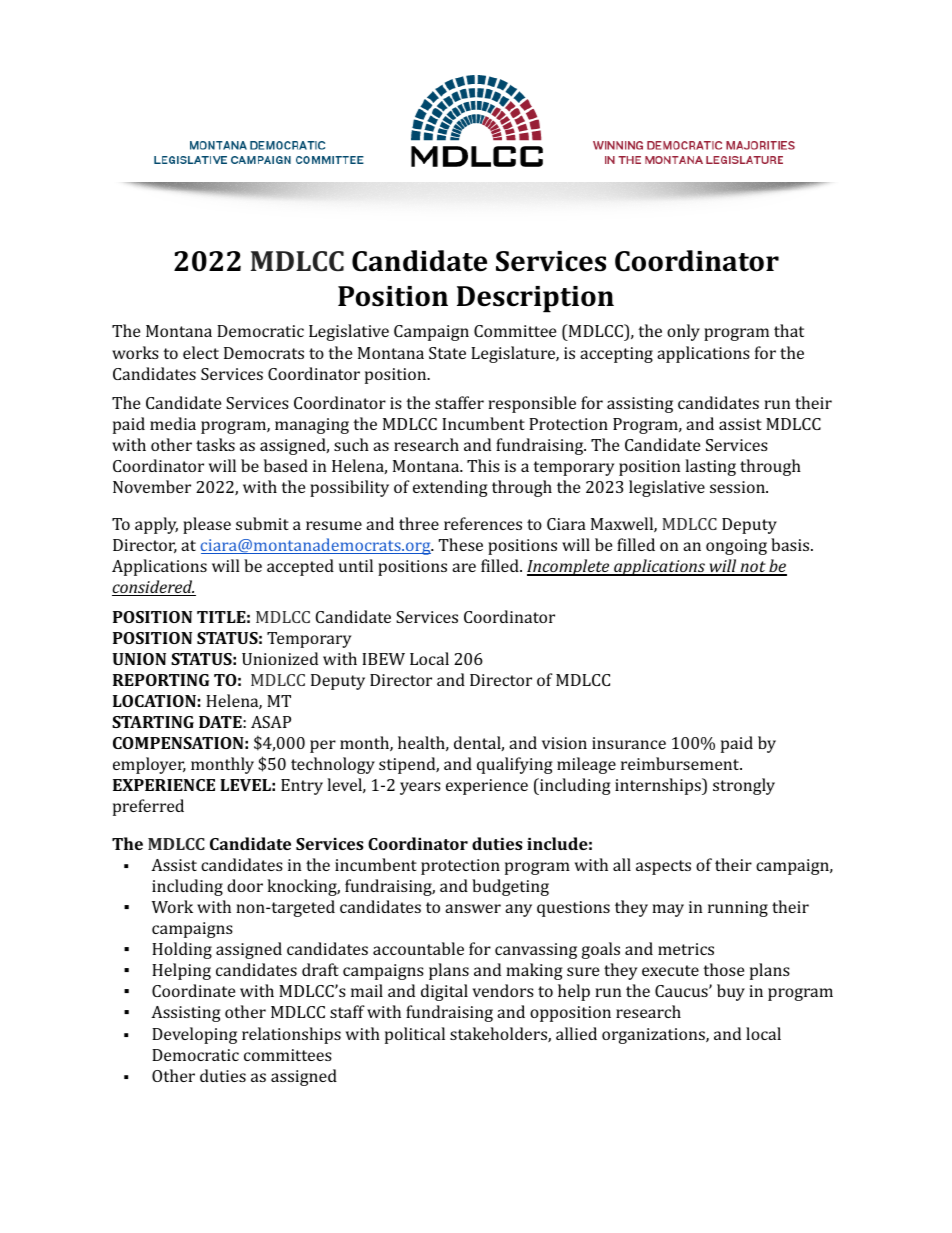 This document has width=952, height=1233. What do you see at coordinates (194, 1035) in the document?
I see `Developing` at bounding box center [194, 1035].
